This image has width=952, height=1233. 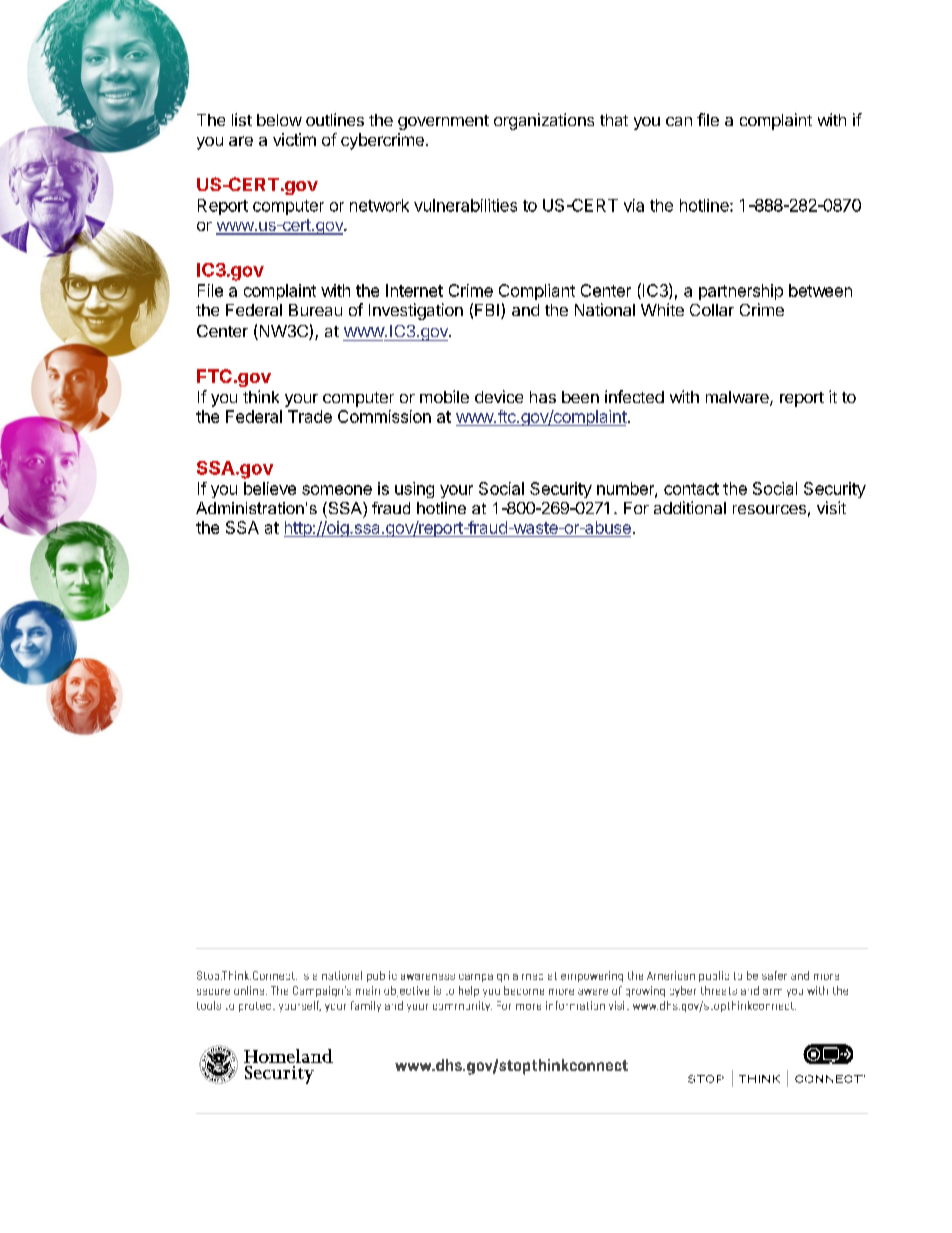 What do you see at coordinates (525, 310) in the image?
I see `and` at bounding box center [525, 310].
